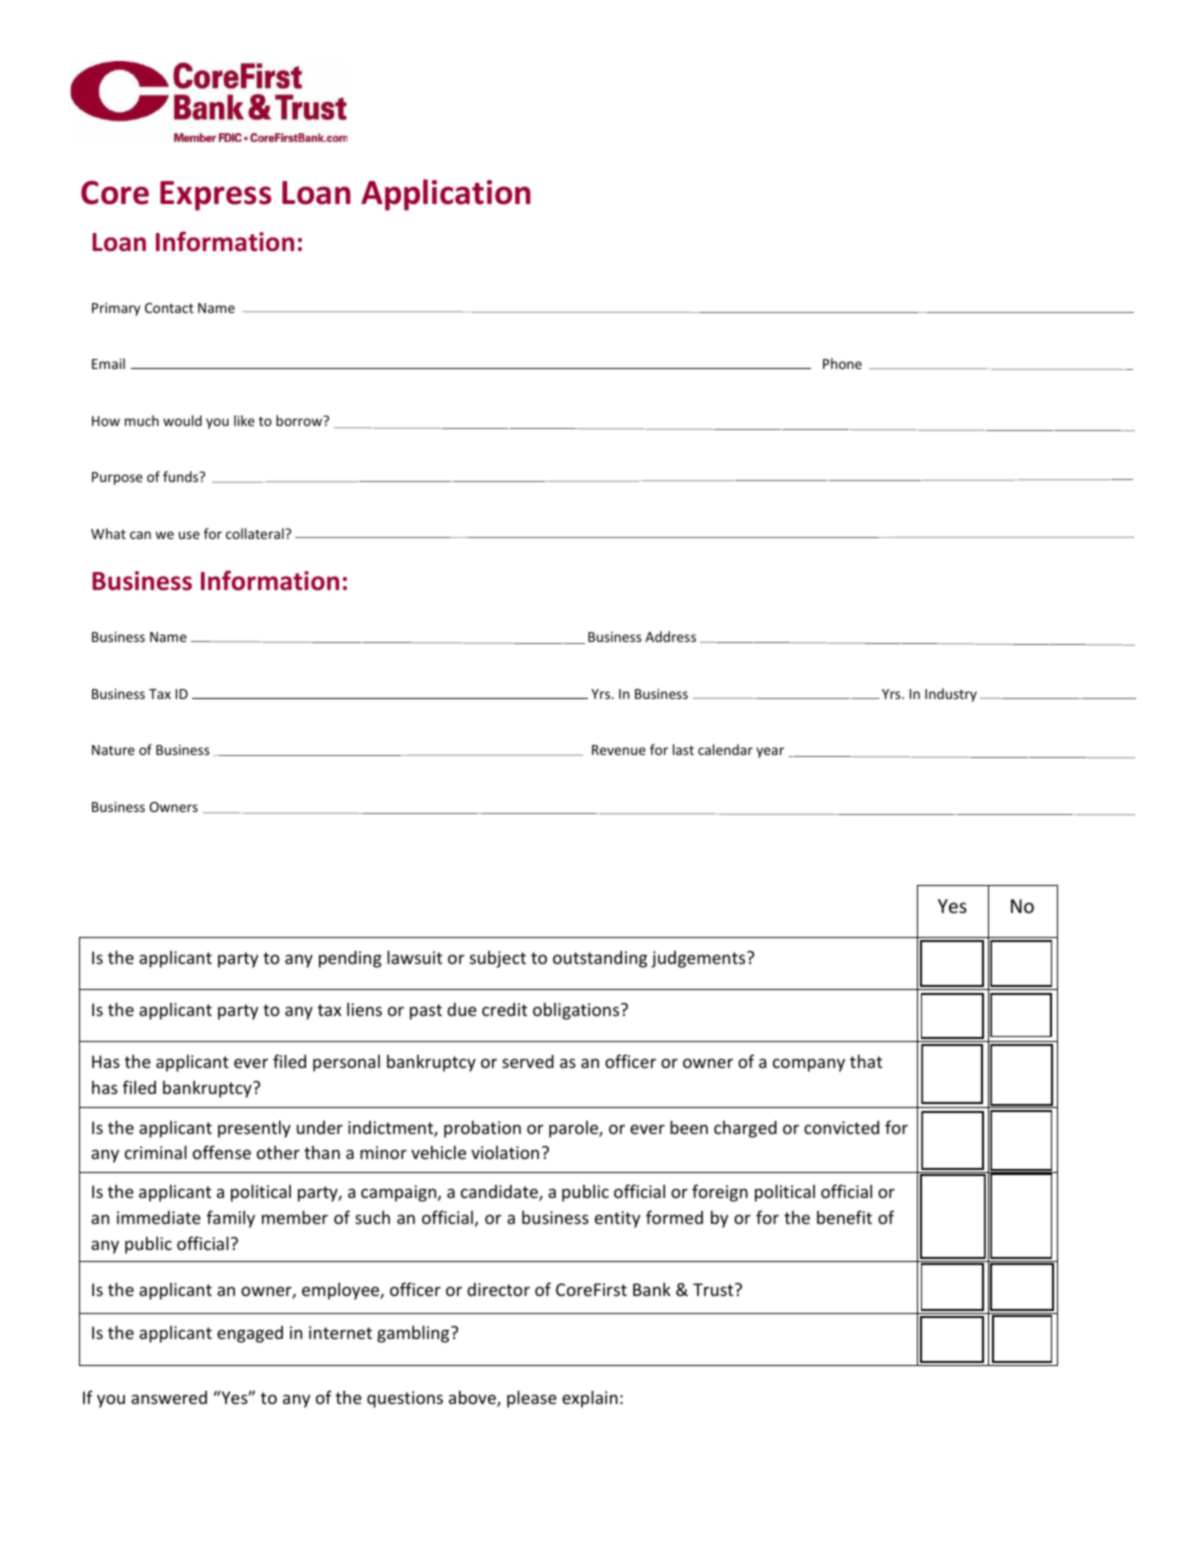  What do you see at coordinates (446, 195) in the screenshot?
I see `Application` at bounding box center [446, 195].
